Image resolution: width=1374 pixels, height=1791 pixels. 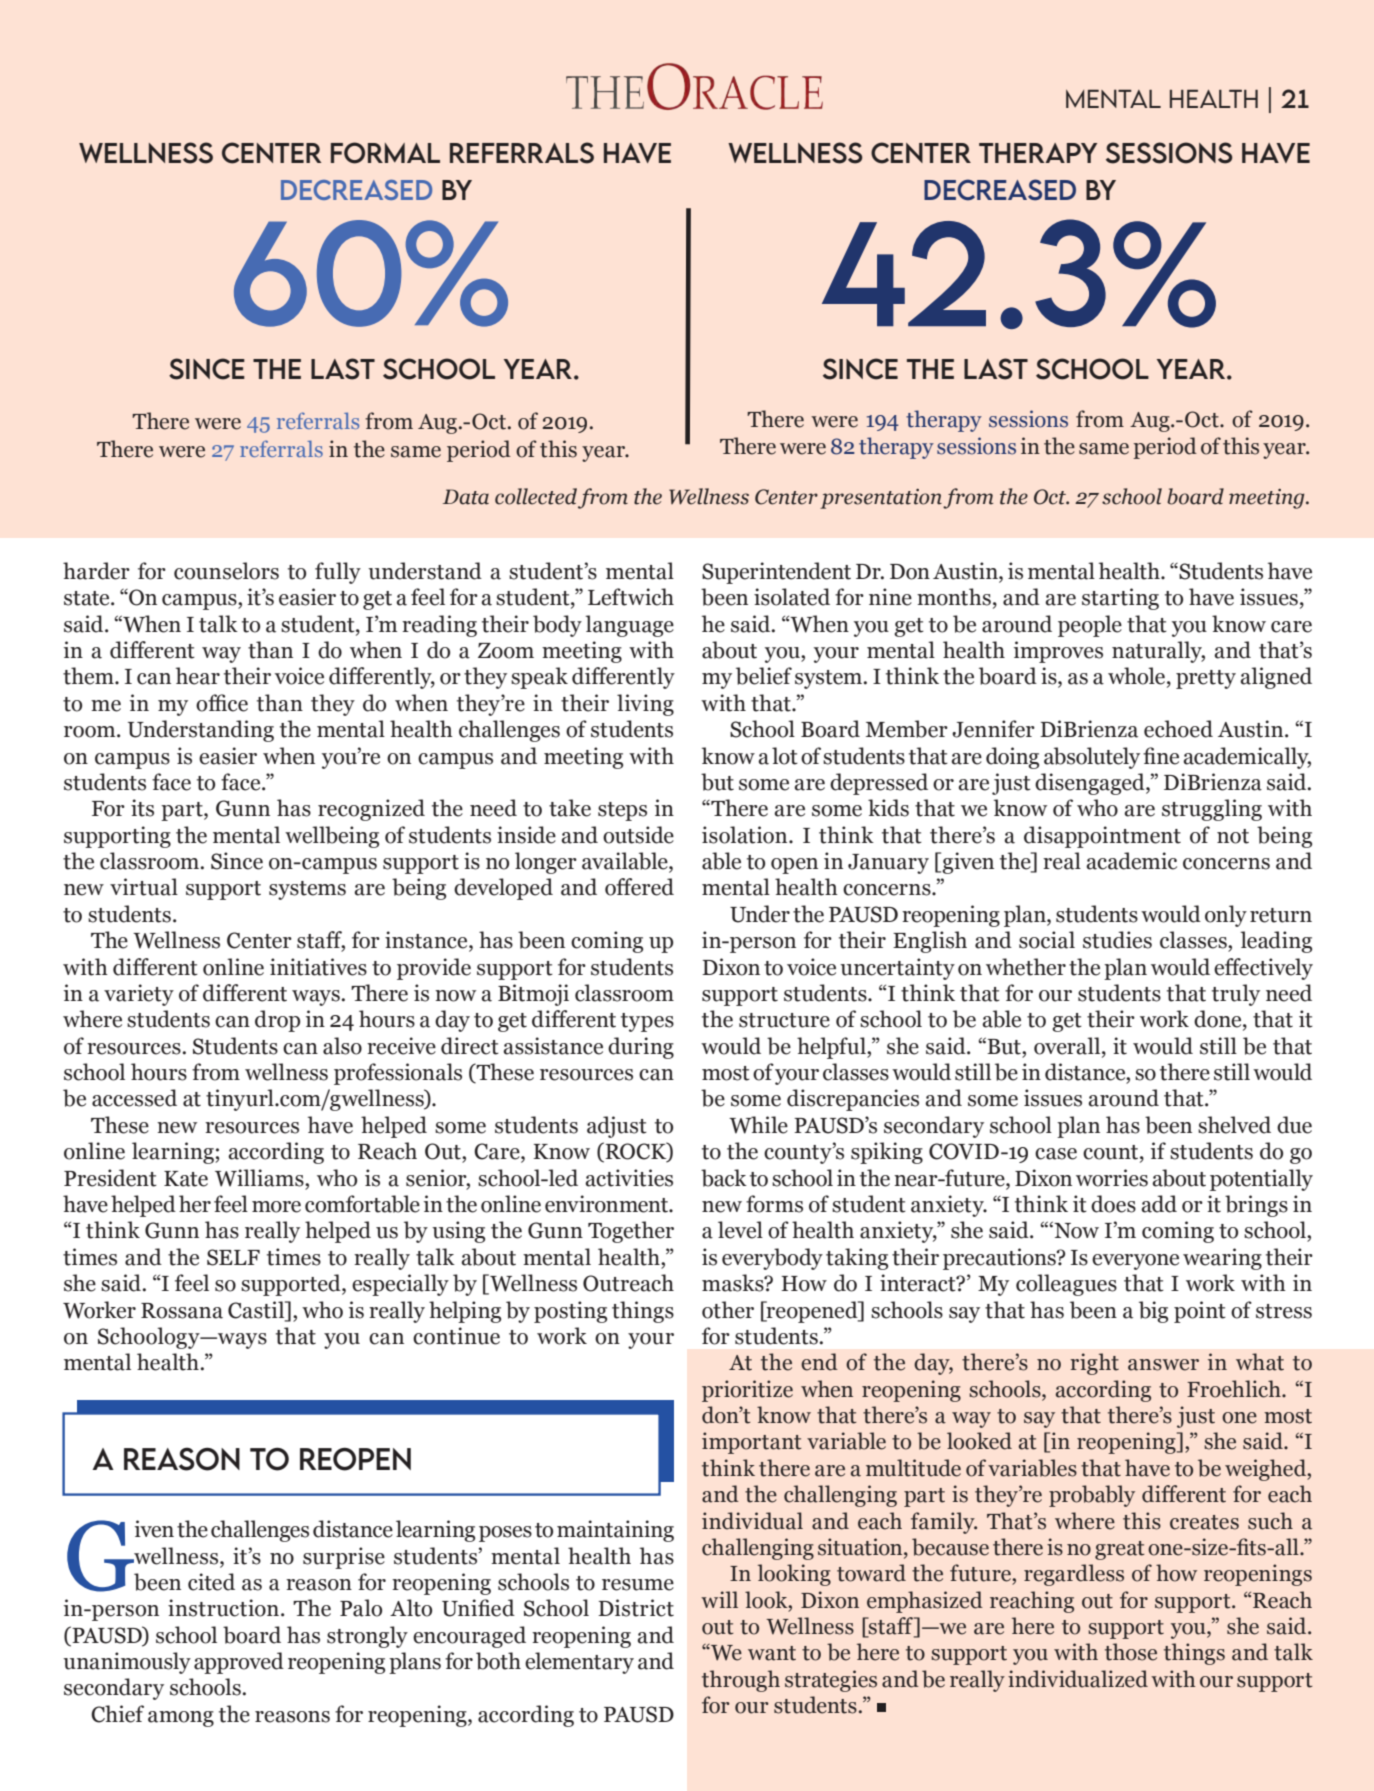 I want to click on office, so click(x=222, y=703).
